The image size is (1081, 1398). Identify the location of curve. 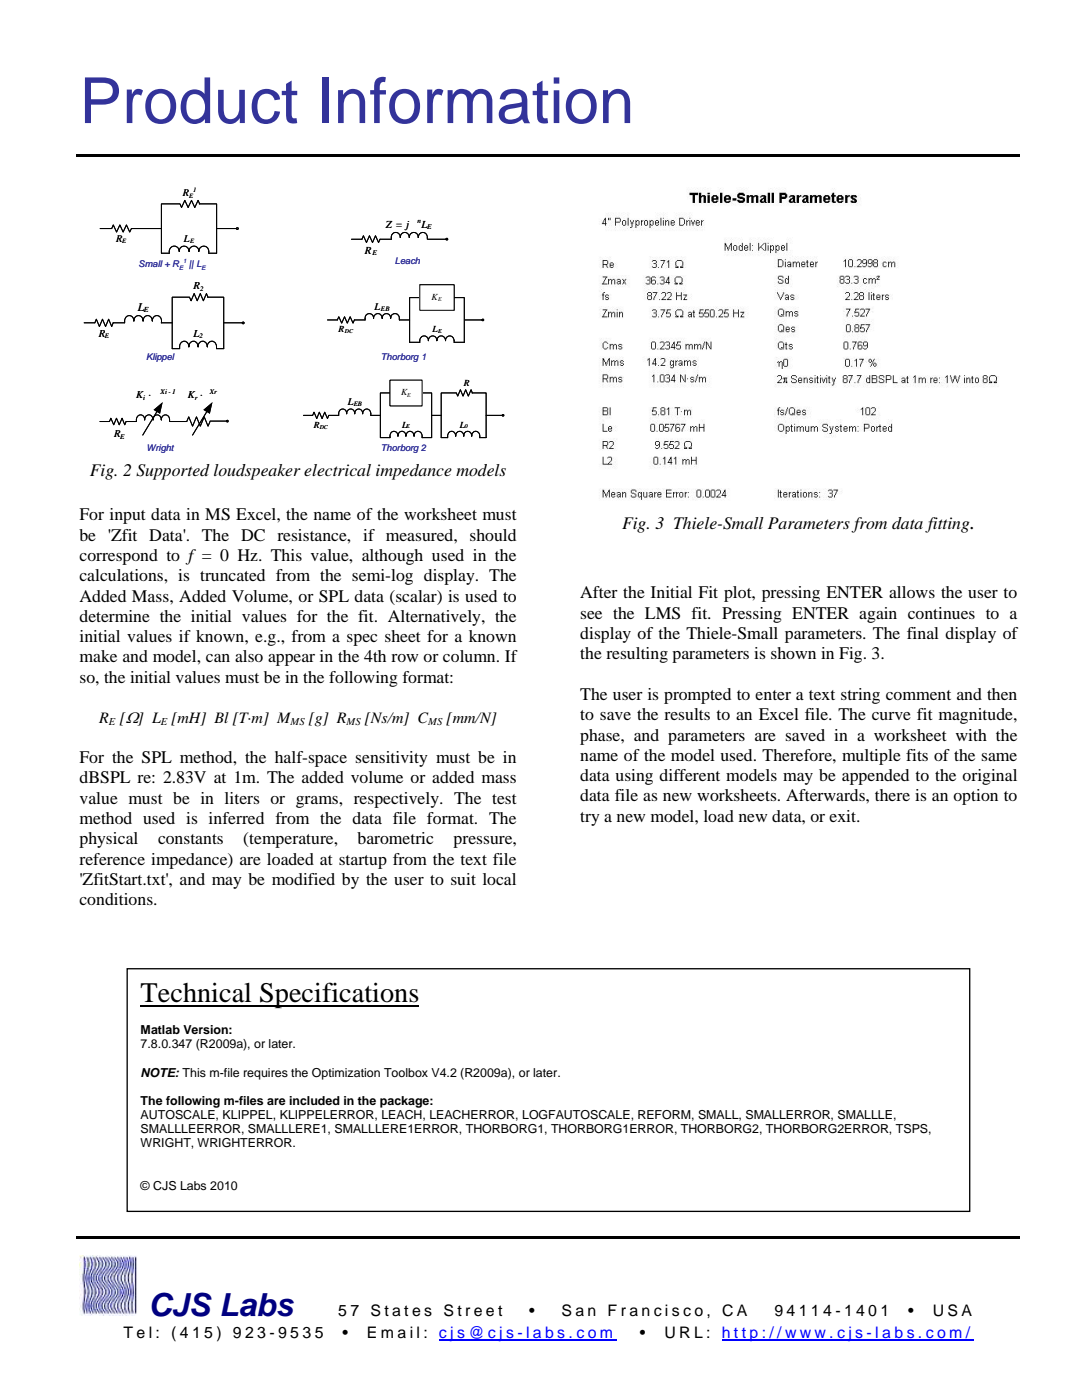
(891, 716).
